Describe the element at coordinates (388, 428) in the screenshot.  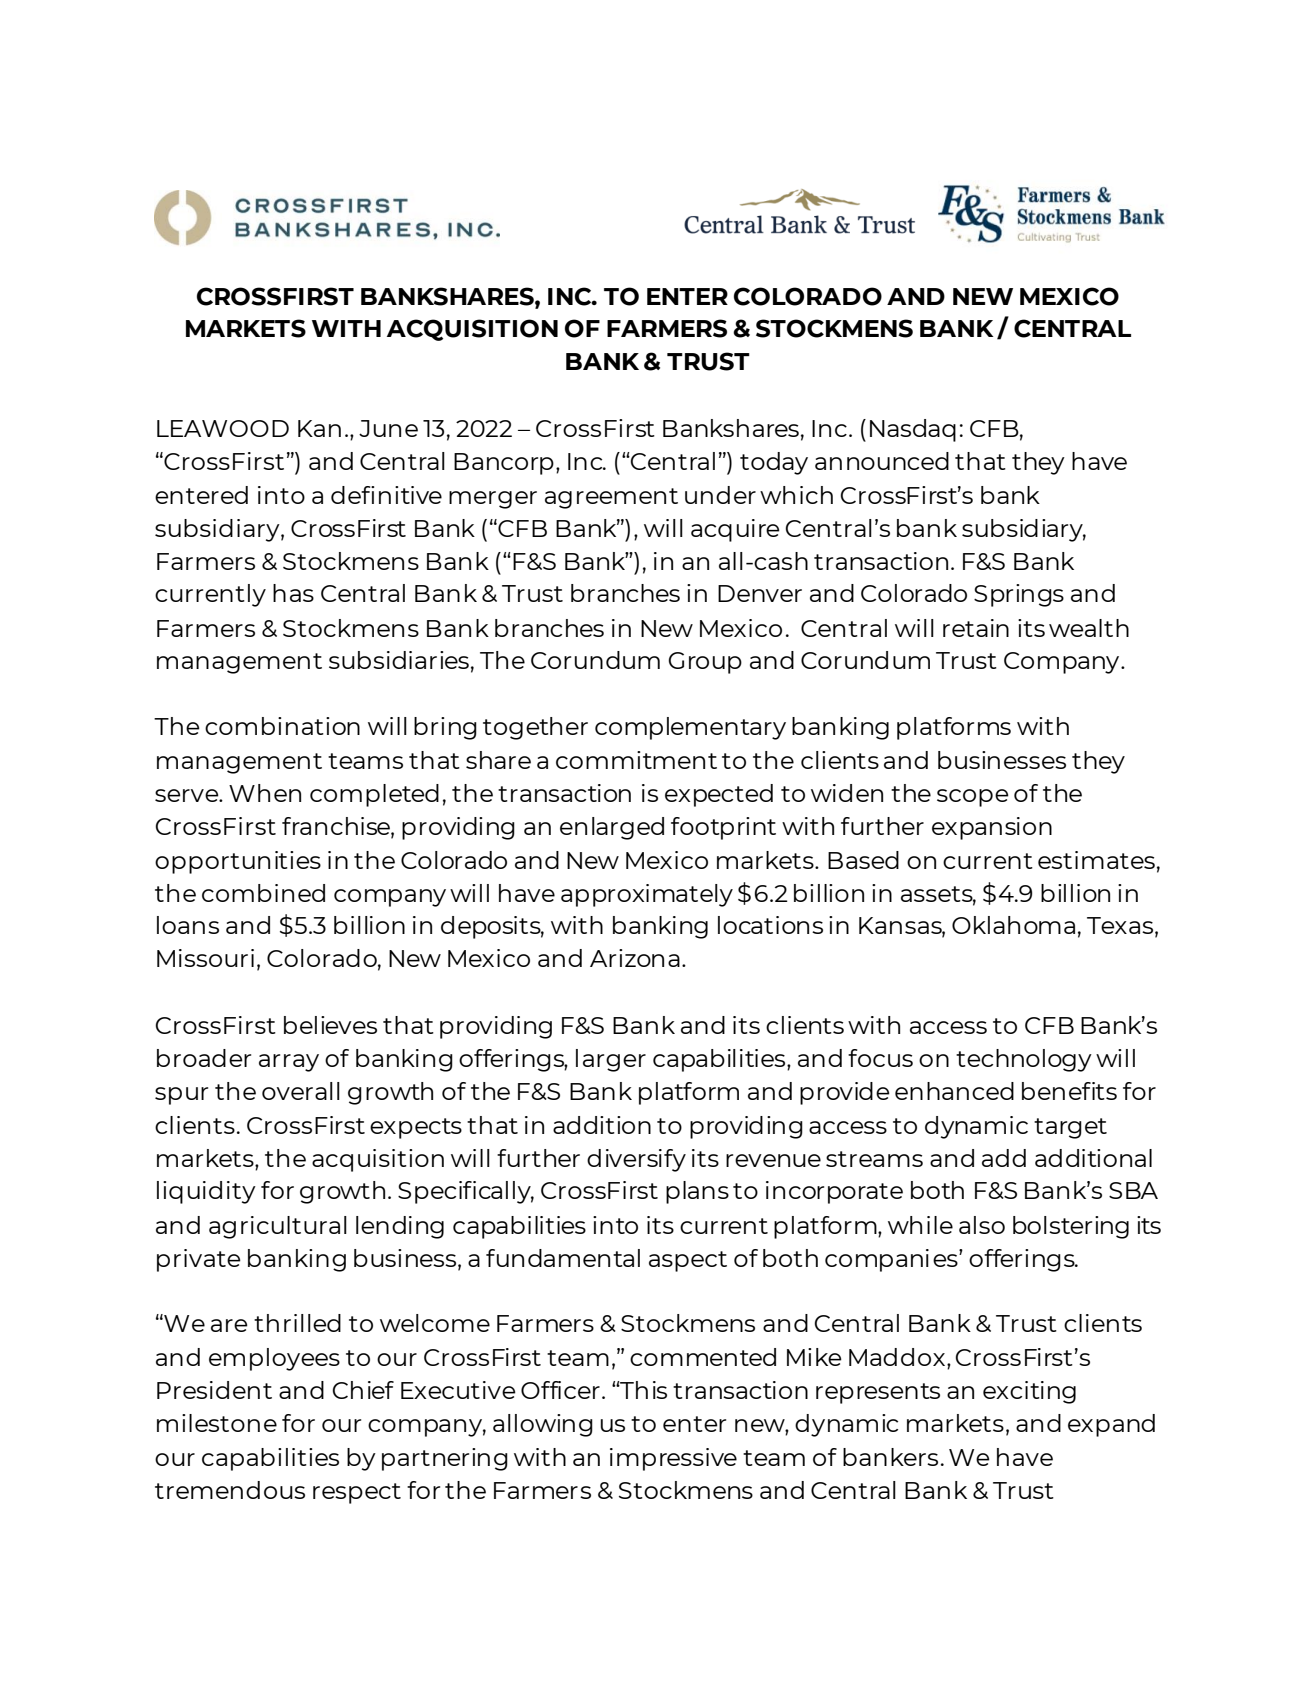
I see `June` at that location.
